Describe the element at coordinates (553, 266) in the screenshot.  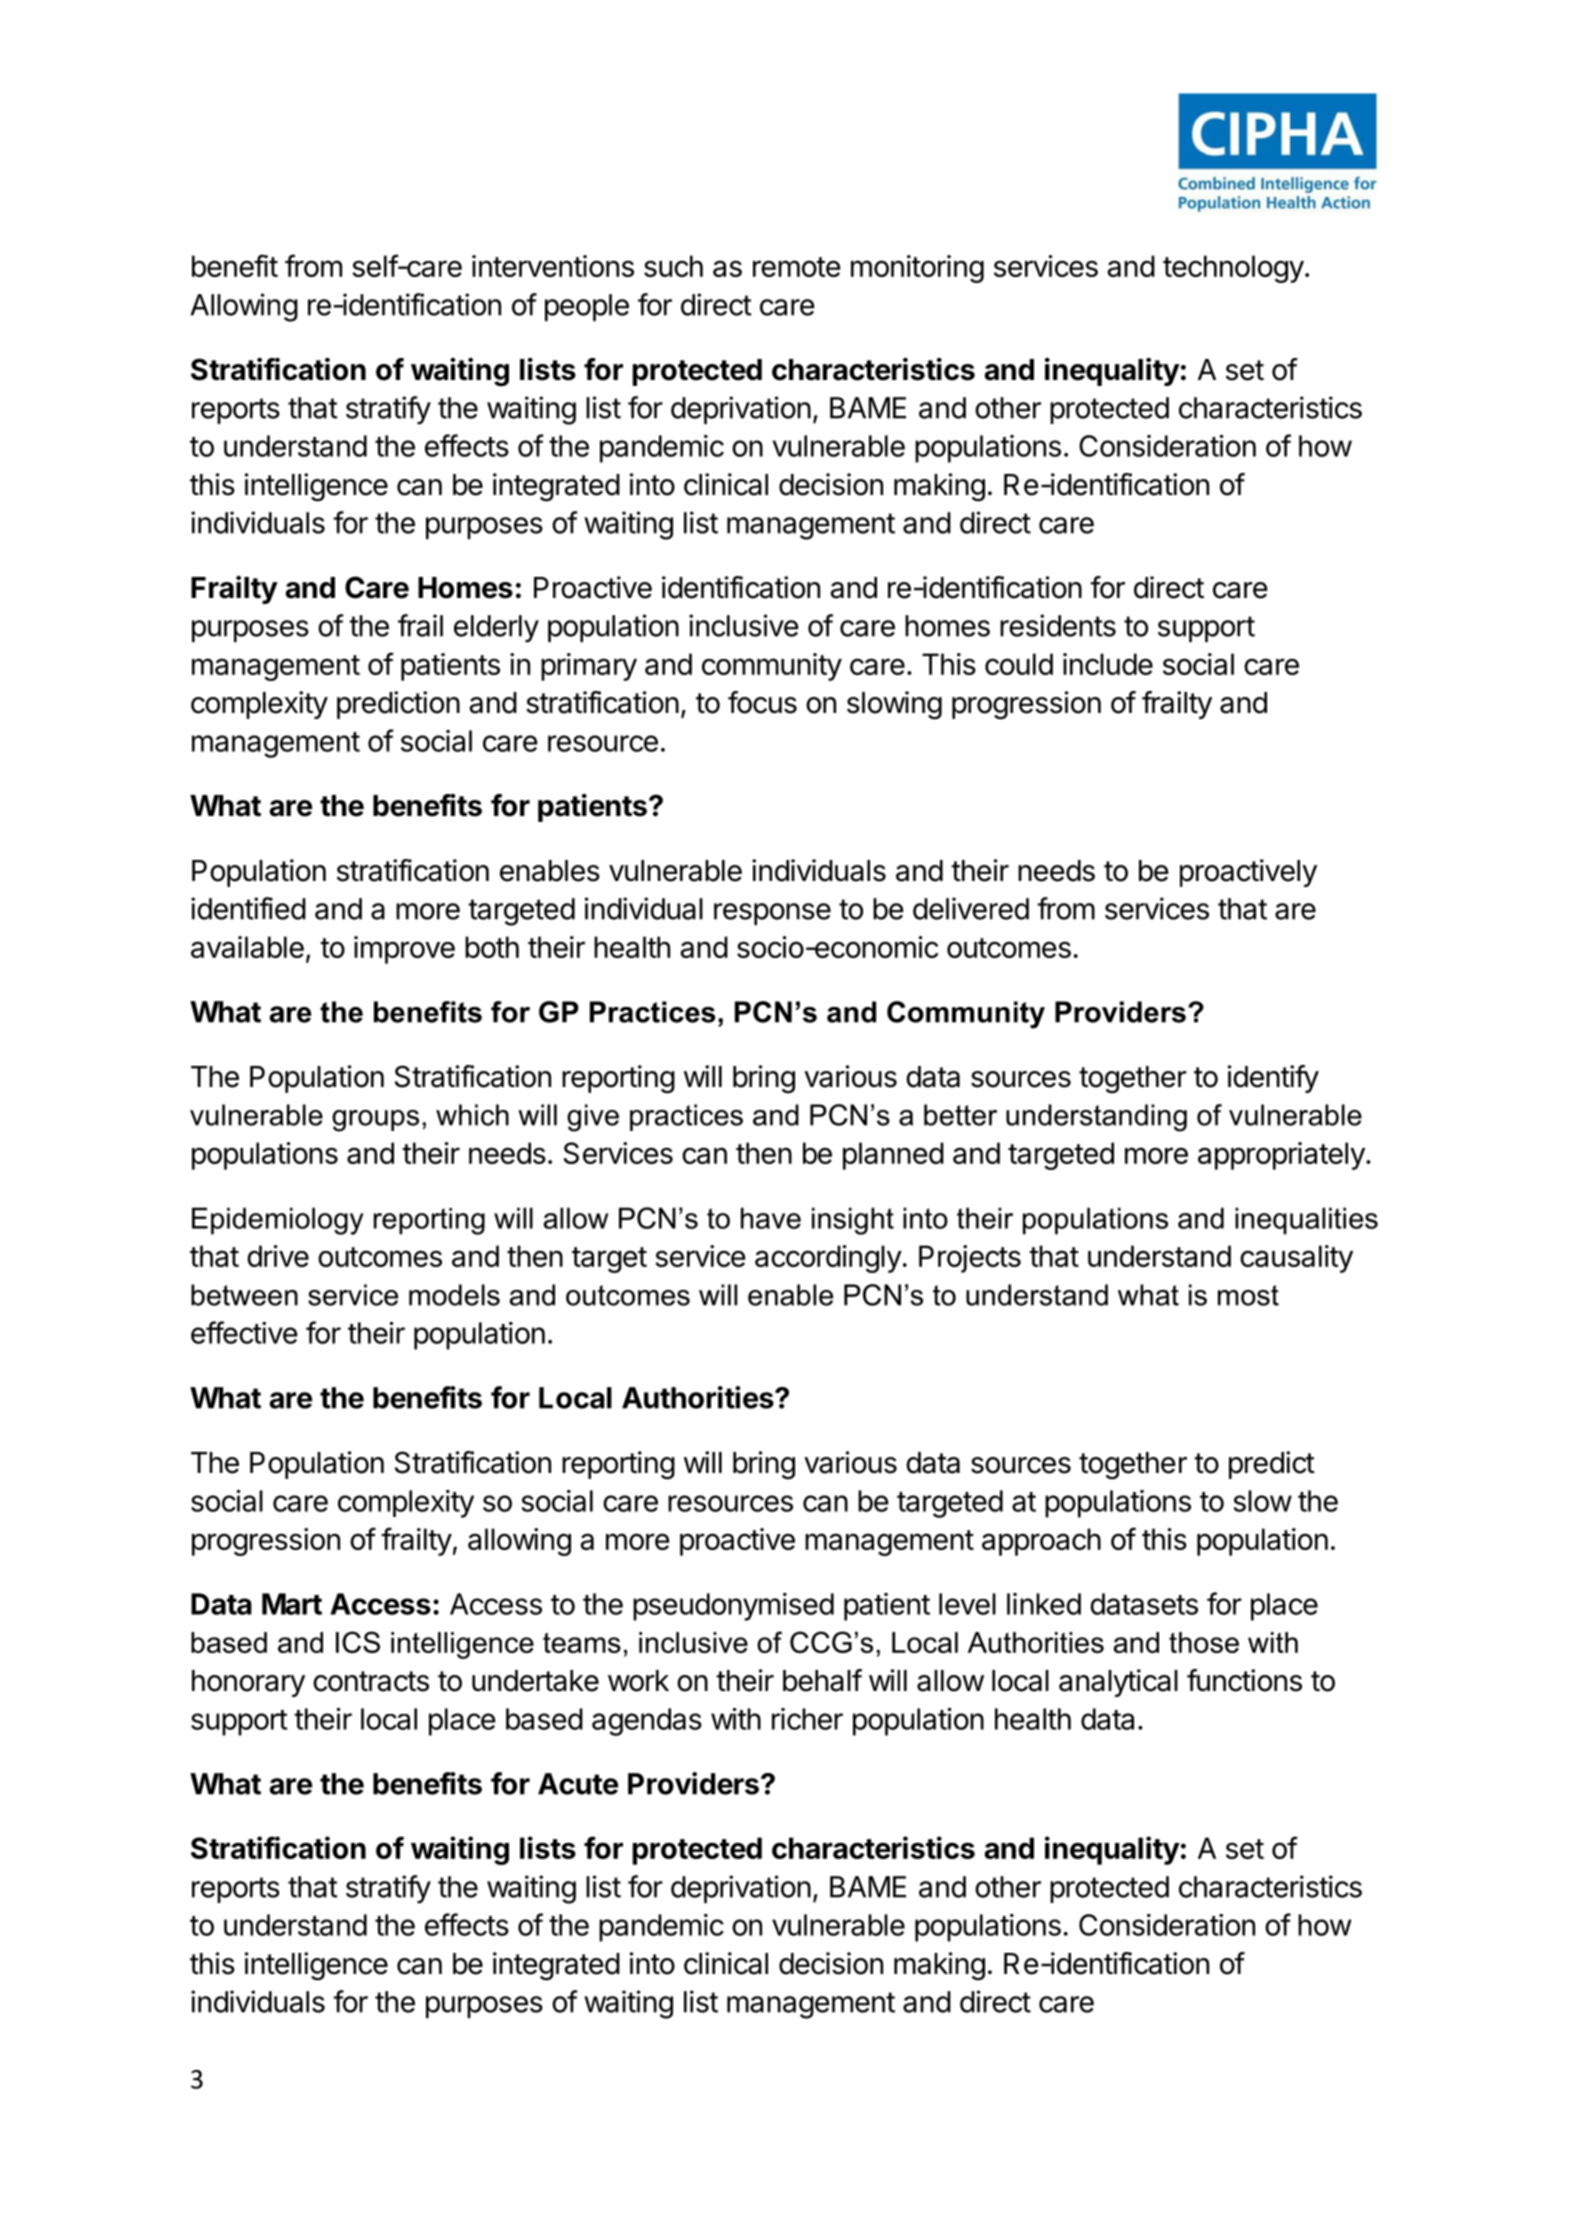
I see `interventions` at that location.
